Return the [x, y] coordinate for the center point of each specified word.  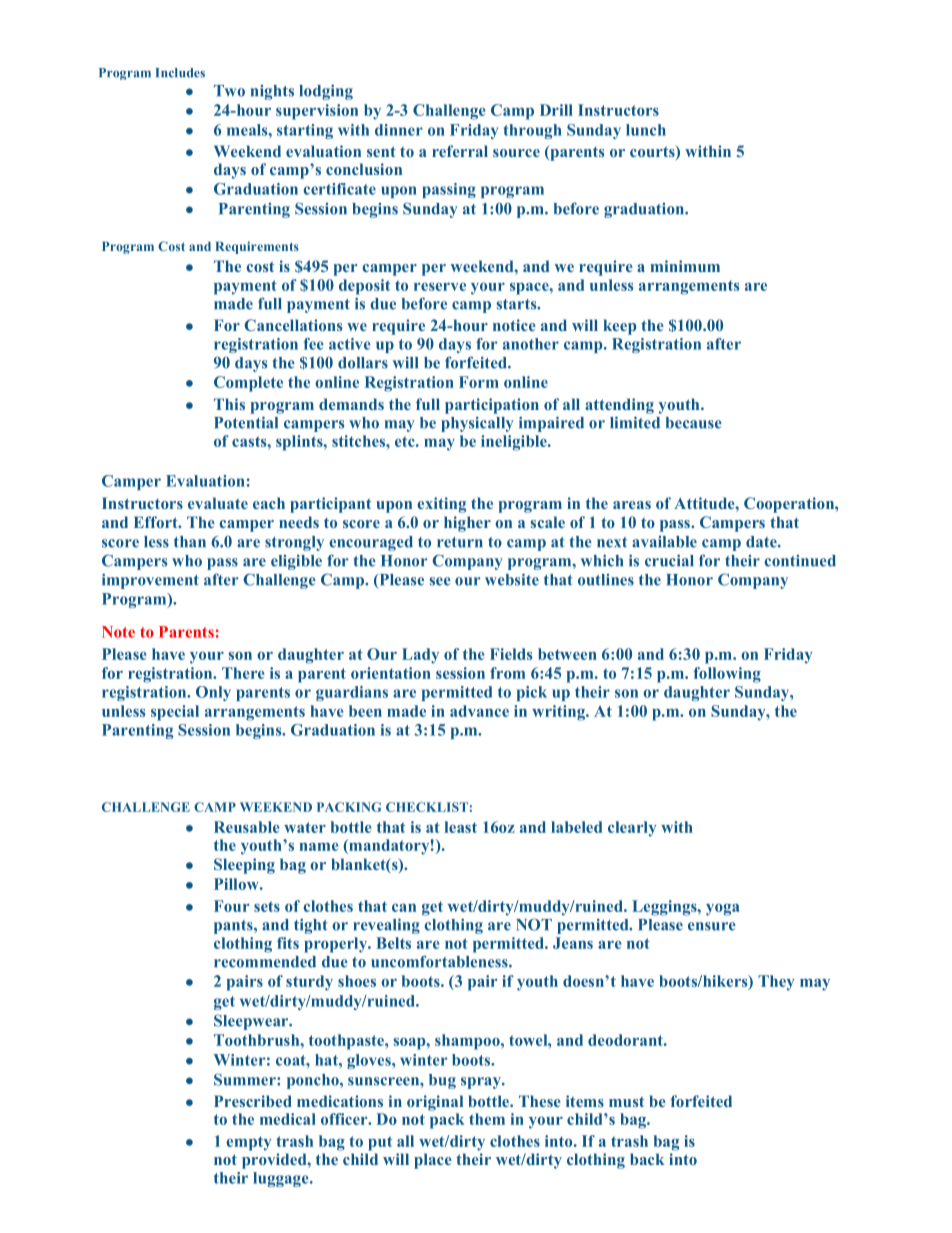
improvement [150, 581]
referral [460, 151]
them [487, 1119]
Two [229, 91]
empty [248, 1143]
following [727, 675]
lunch [646, 130]
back [647, 1159]
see [440, 581]
